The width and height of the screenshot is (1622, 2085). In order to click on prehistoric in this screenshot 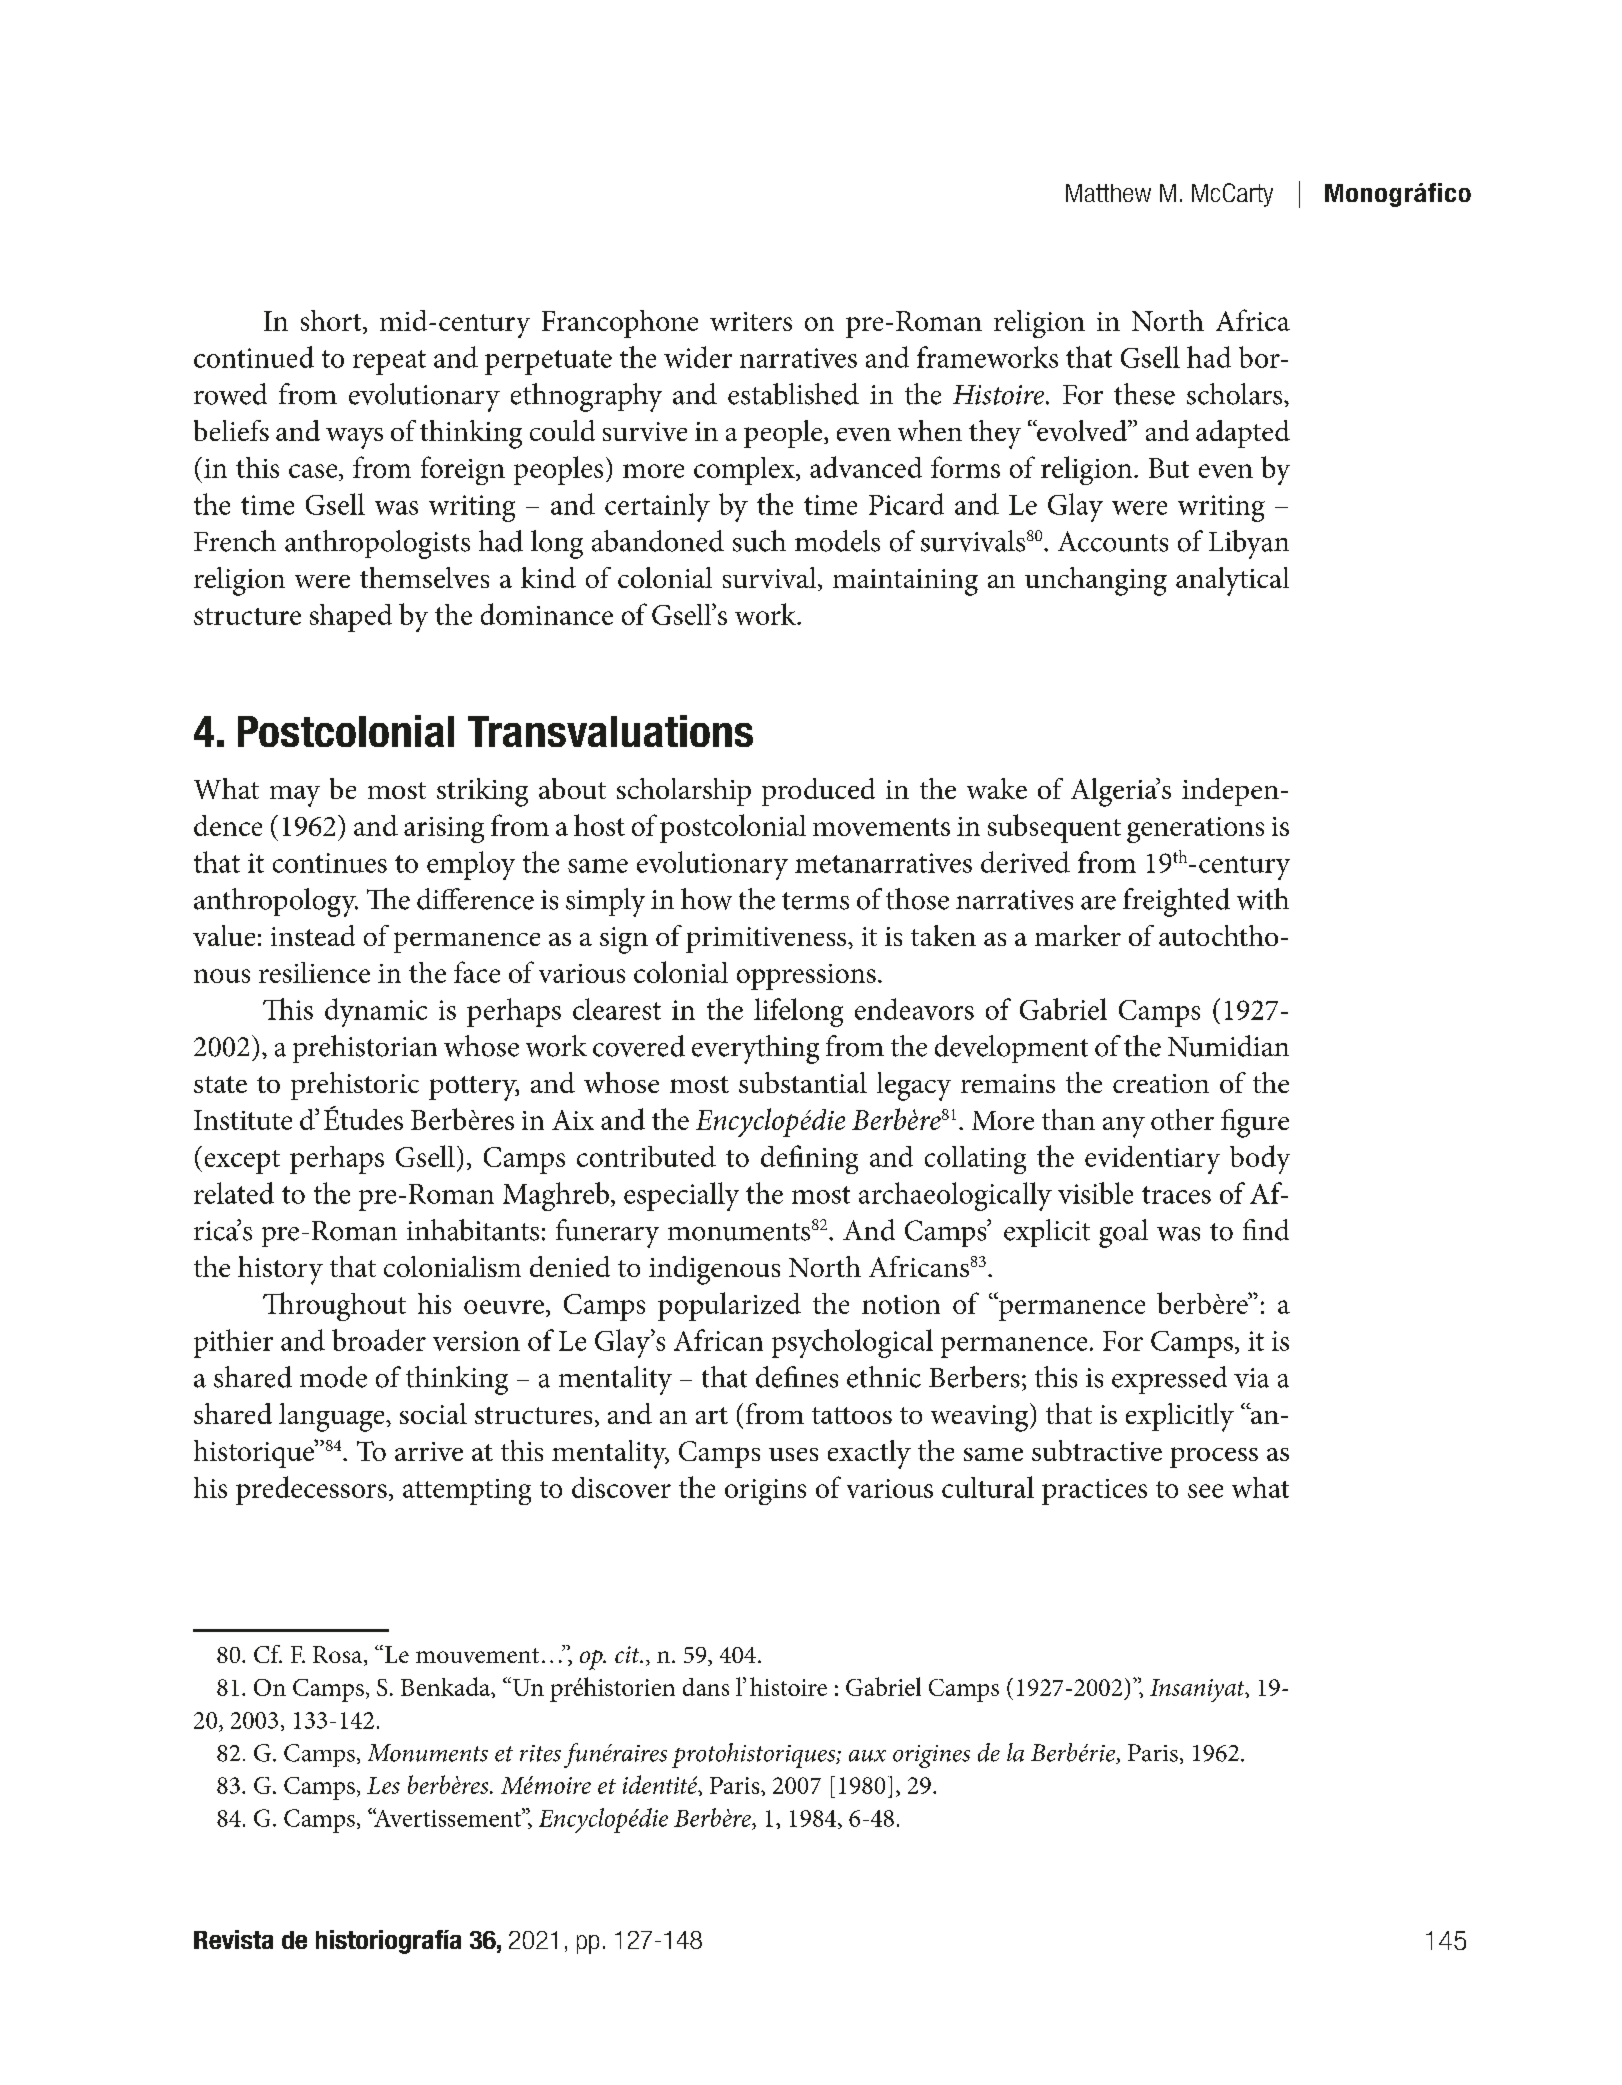, I will do `click(355, 1086)`.
